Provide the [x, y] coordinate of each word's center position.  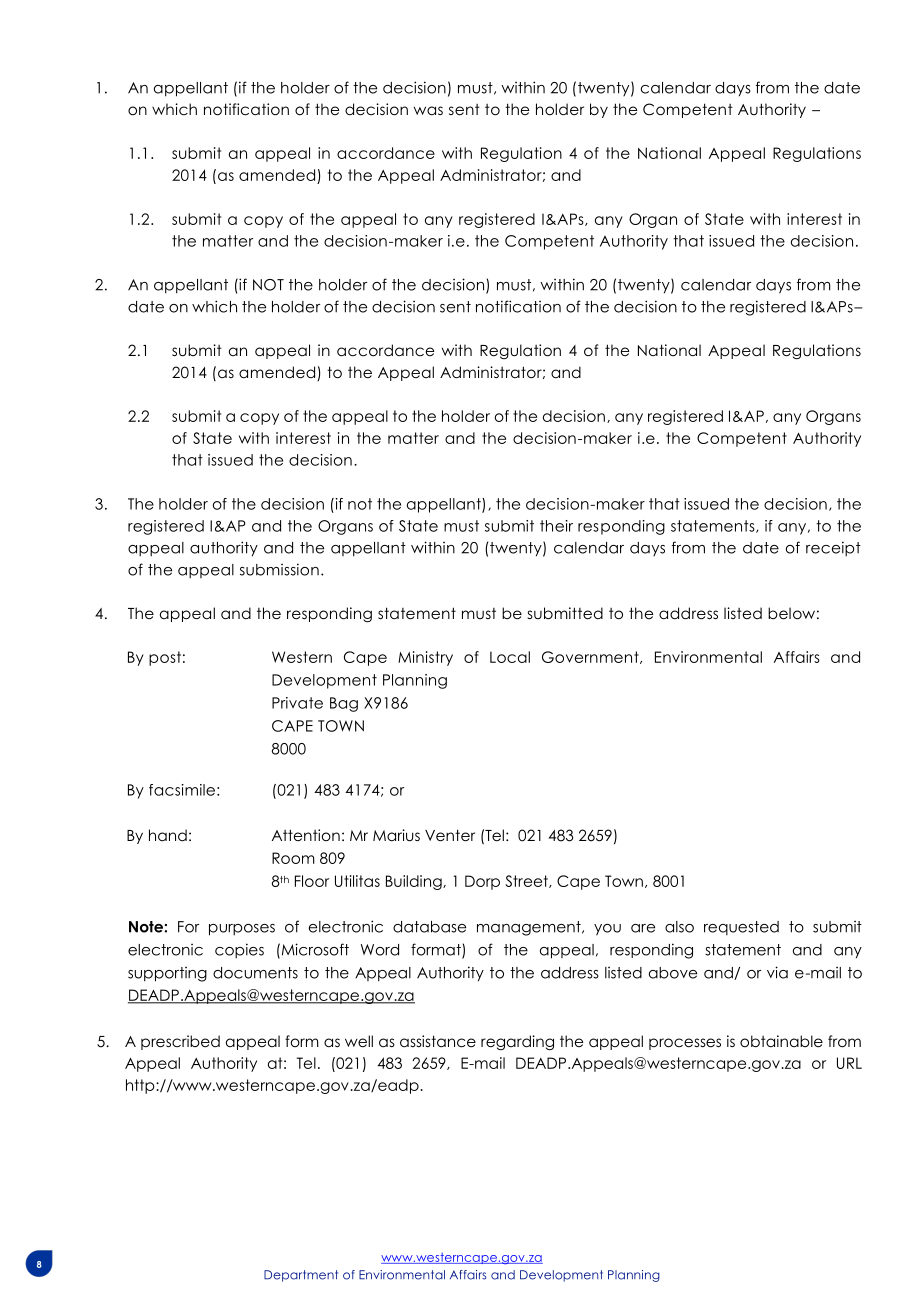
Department [301, 1276]
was [428, 110]
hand [168, 835]
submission [279, 569]
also [679, 927]
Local [510, 657]
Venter [450, 835]
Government [591, 657]
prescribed [180, 1042]
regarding [517, 1042]
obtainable [781, 1041]
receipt [833, 548]
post [165, 658]
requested [741, 928]
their [556, 526]
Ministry [425, 658]
